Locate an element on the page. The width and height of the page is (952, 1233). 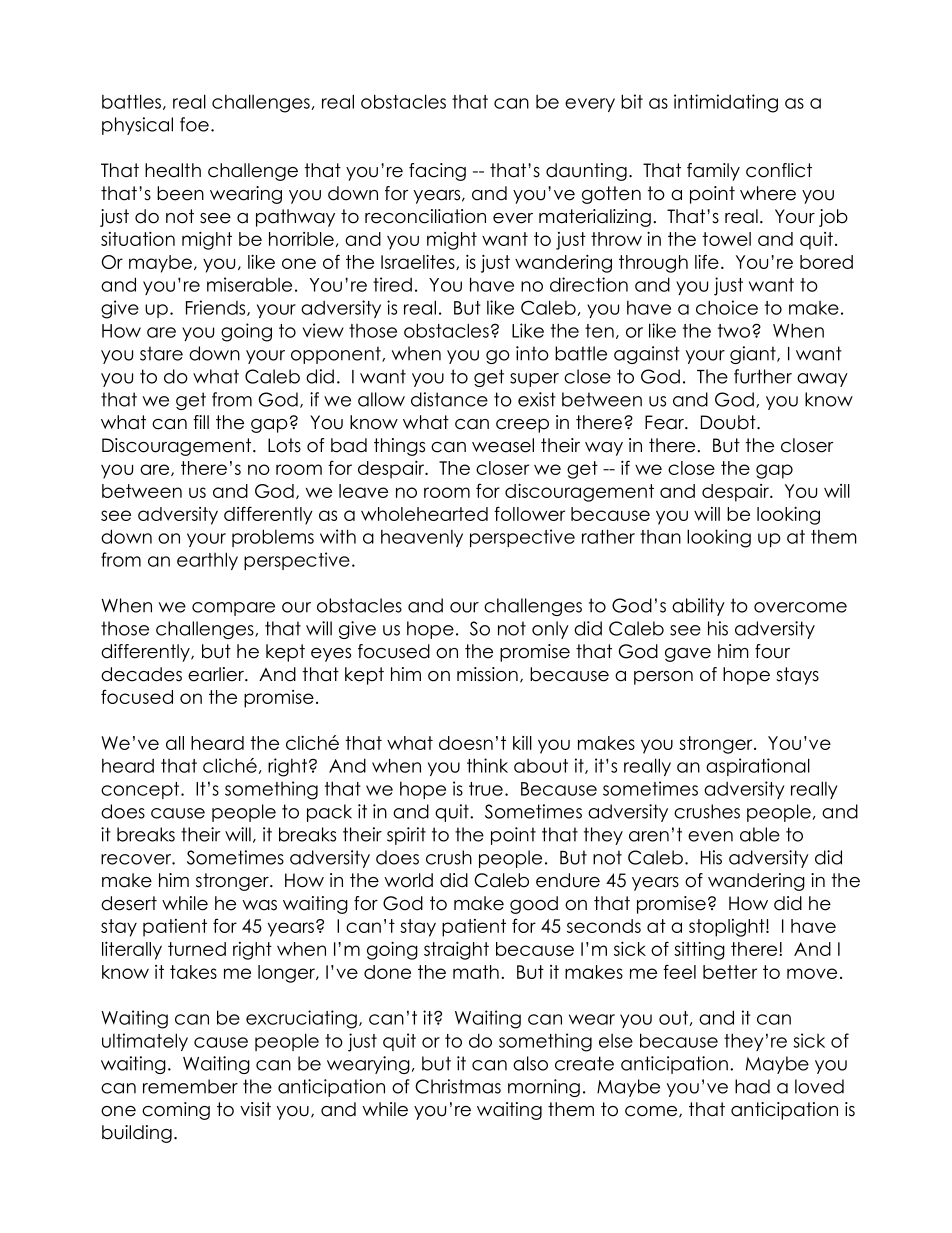
foe is located at coordinates (194, 124).
